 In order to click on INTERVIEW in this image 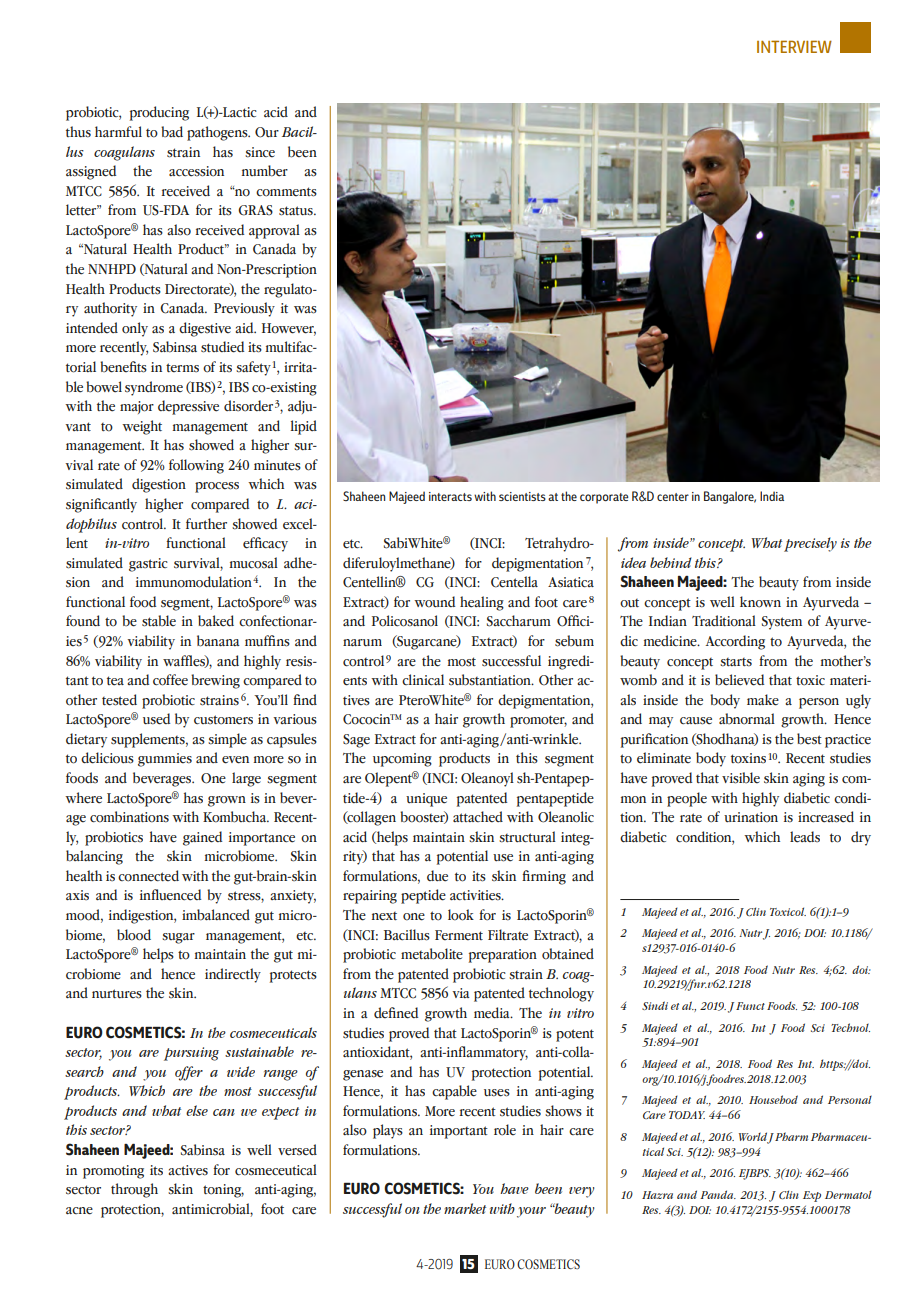, I will do `click(794, 46)`.
